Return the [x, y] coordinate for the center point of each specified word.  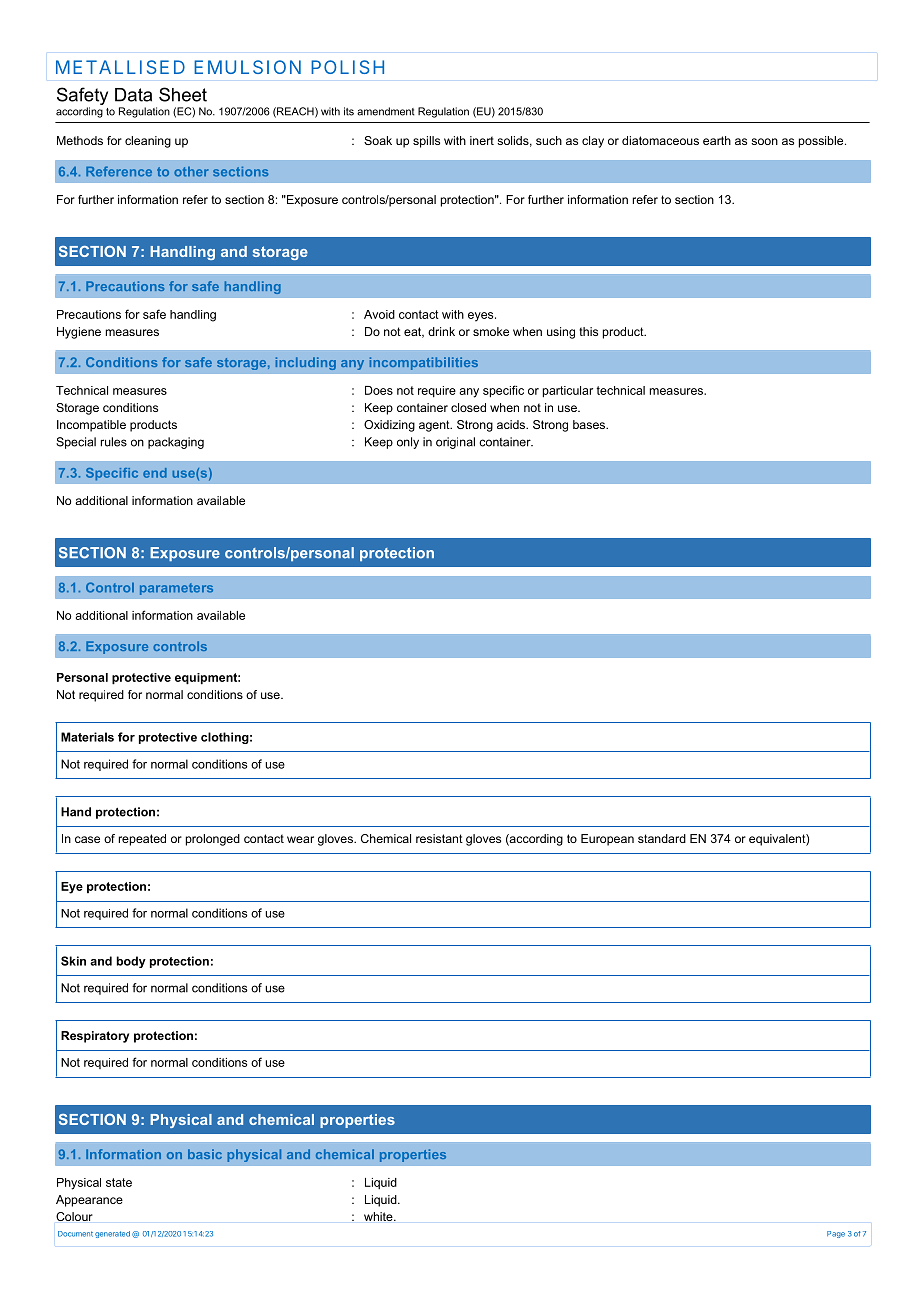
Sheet [183, 94]
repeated [142, 840]
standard [662, 838]
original [455, 443]
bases [590, 424]
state [119, 1182]
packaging [176, 443]
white [379, 1216]
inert [482, 140]
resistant [439, 838]
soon [764, 141]
